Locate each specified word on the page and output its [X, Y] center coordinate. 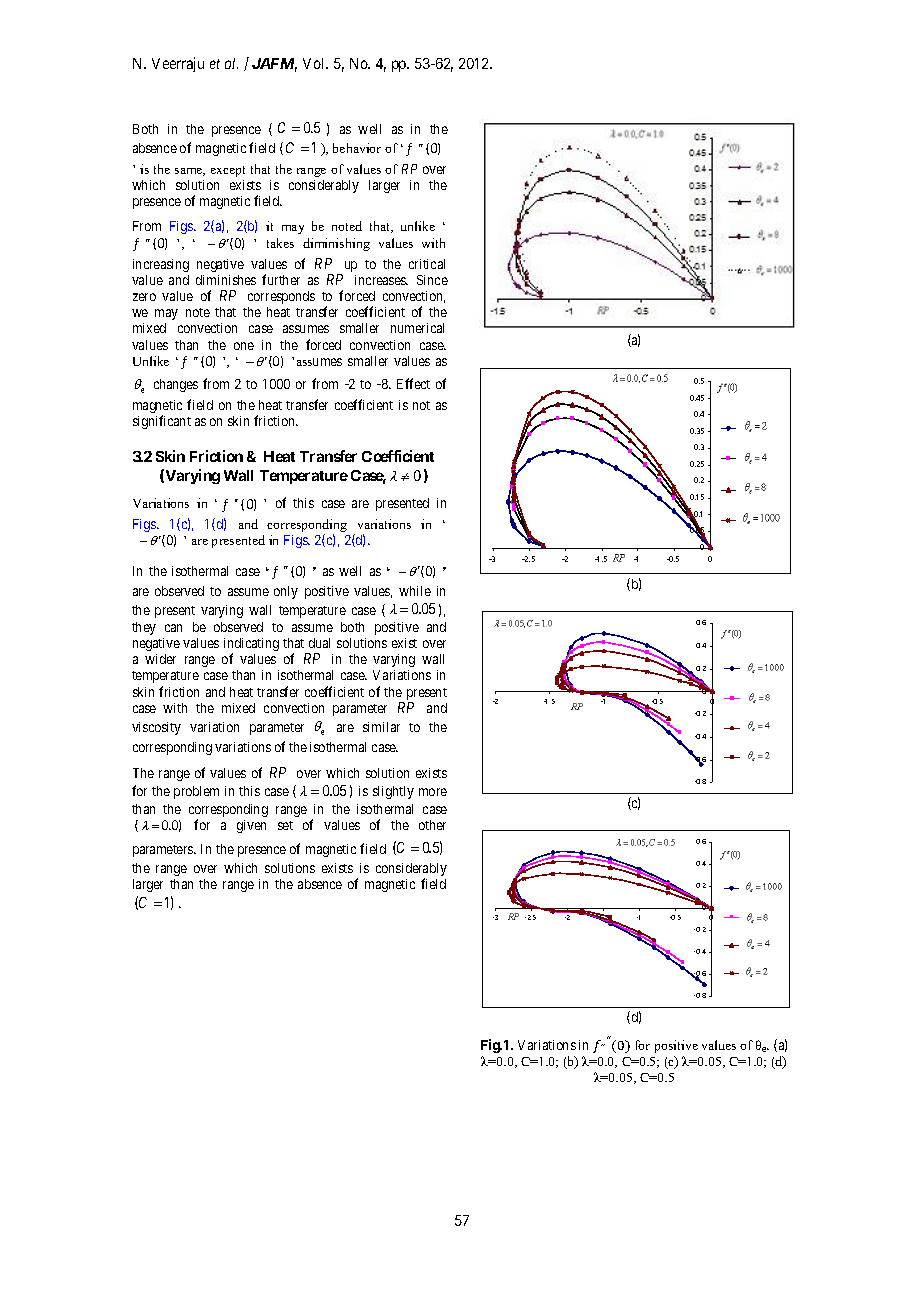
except [228, 171]
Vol [315, 63]
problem [196, 792]
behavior [357, 148]
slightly [393, 792]
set [285, 825]
